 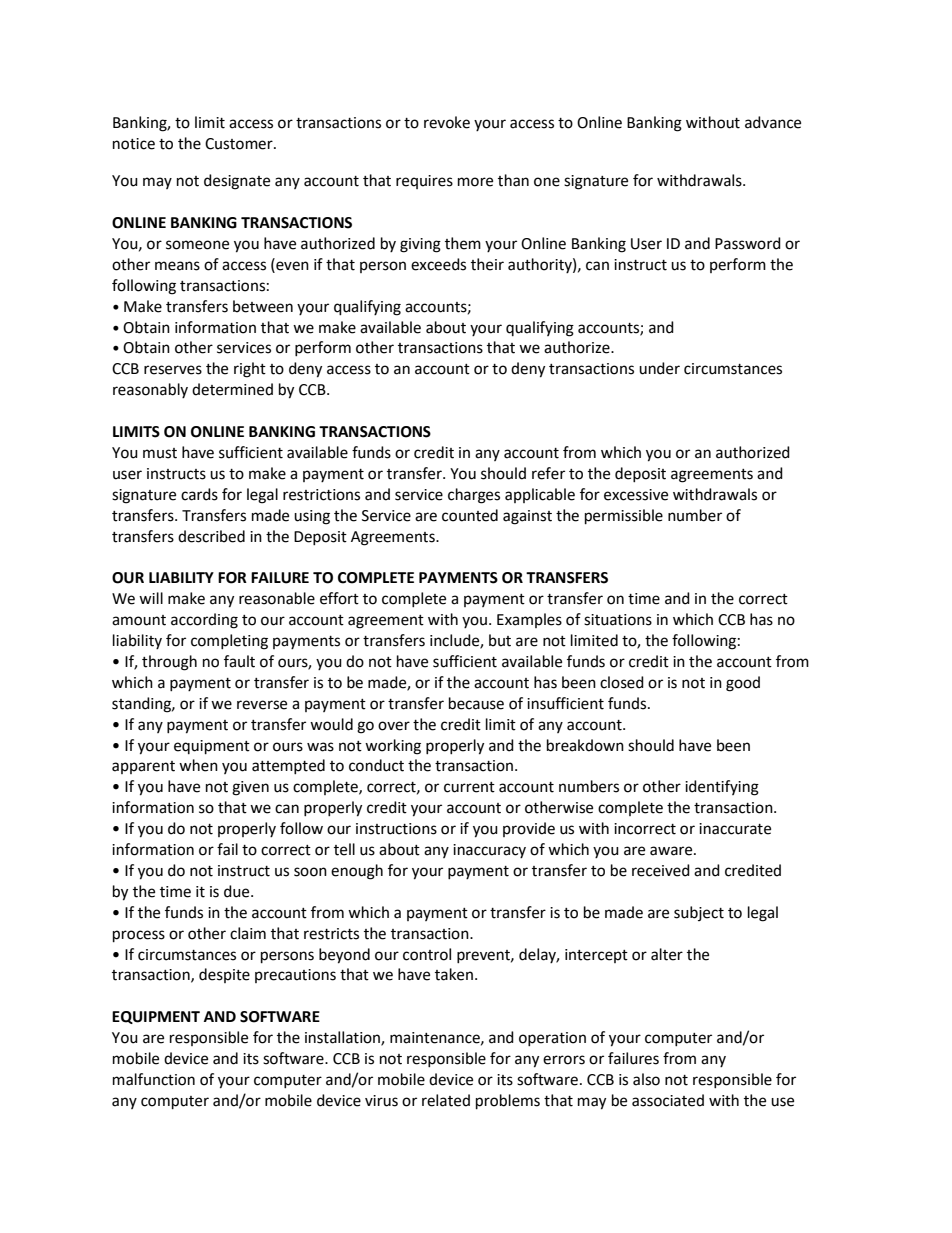 I want to click on current, so click(x=469, y=787).
